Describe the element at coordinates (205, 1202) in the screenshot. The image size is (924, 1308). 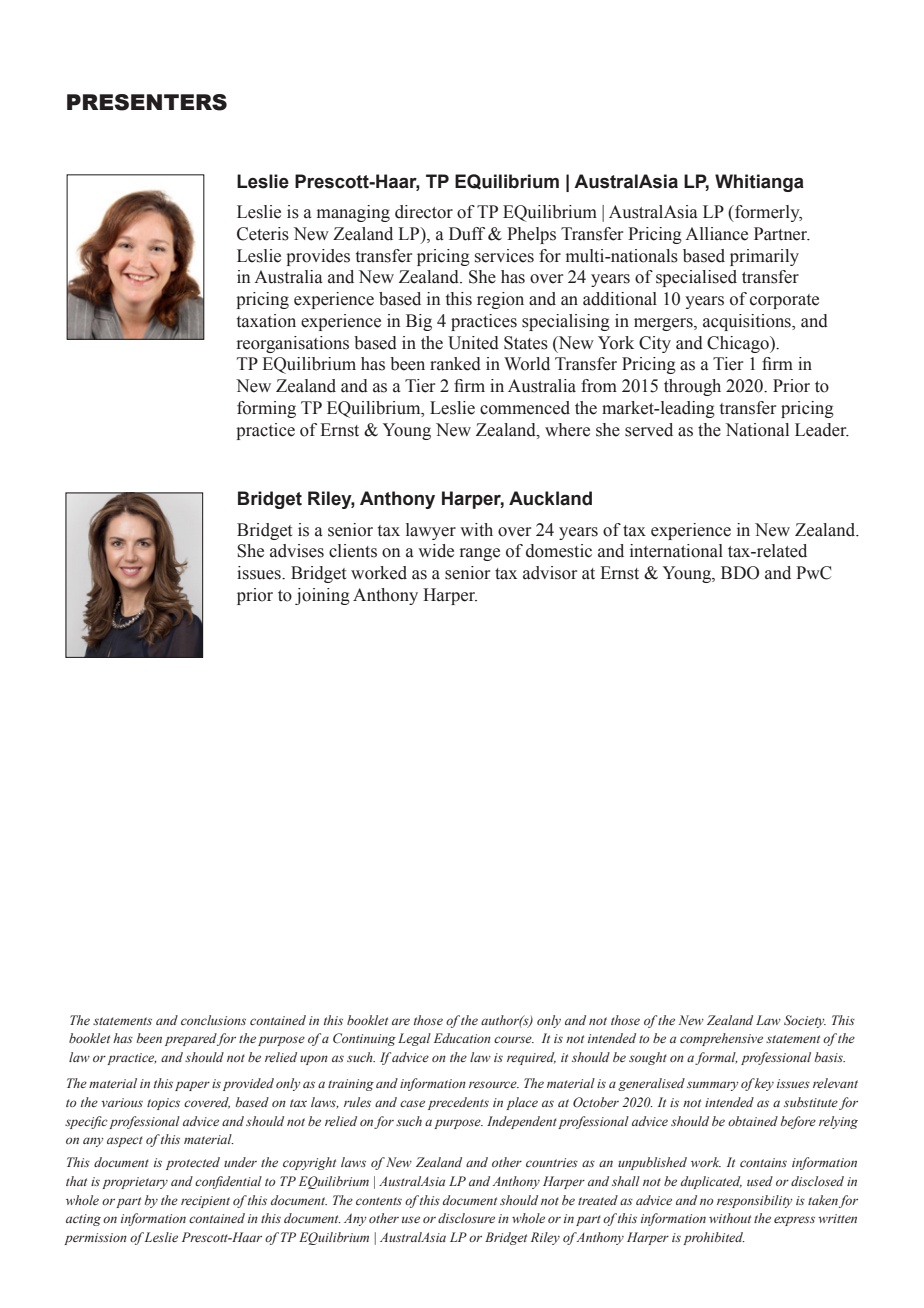
I see `recipient` at that location.
